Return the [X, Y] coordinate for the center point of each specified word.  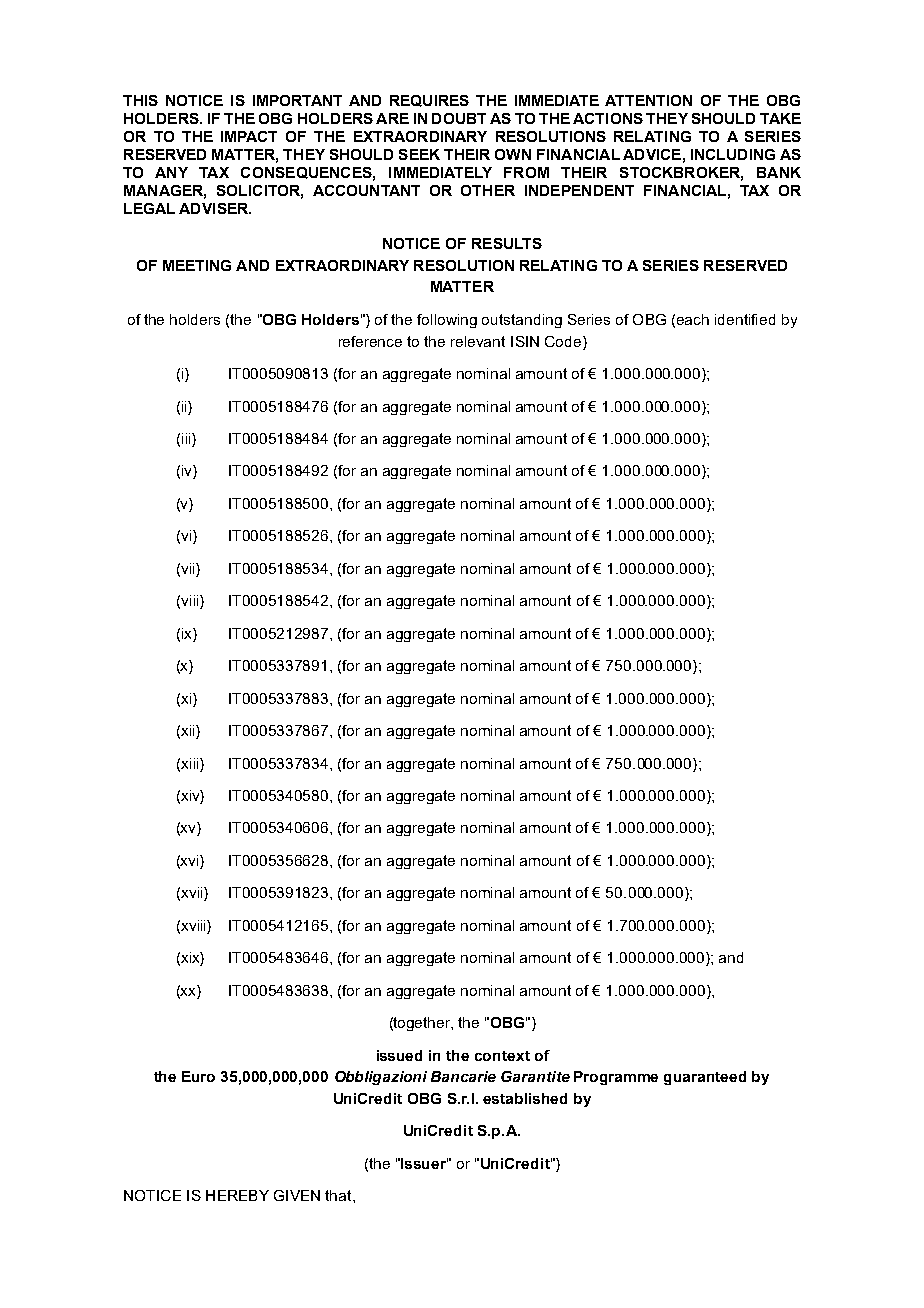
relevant [478, 341]
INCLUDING [733, 154]
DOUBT [459, 118]
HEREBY [237, 1195]
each [693, 319]
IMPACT [249, 136]
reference [370, 341]
